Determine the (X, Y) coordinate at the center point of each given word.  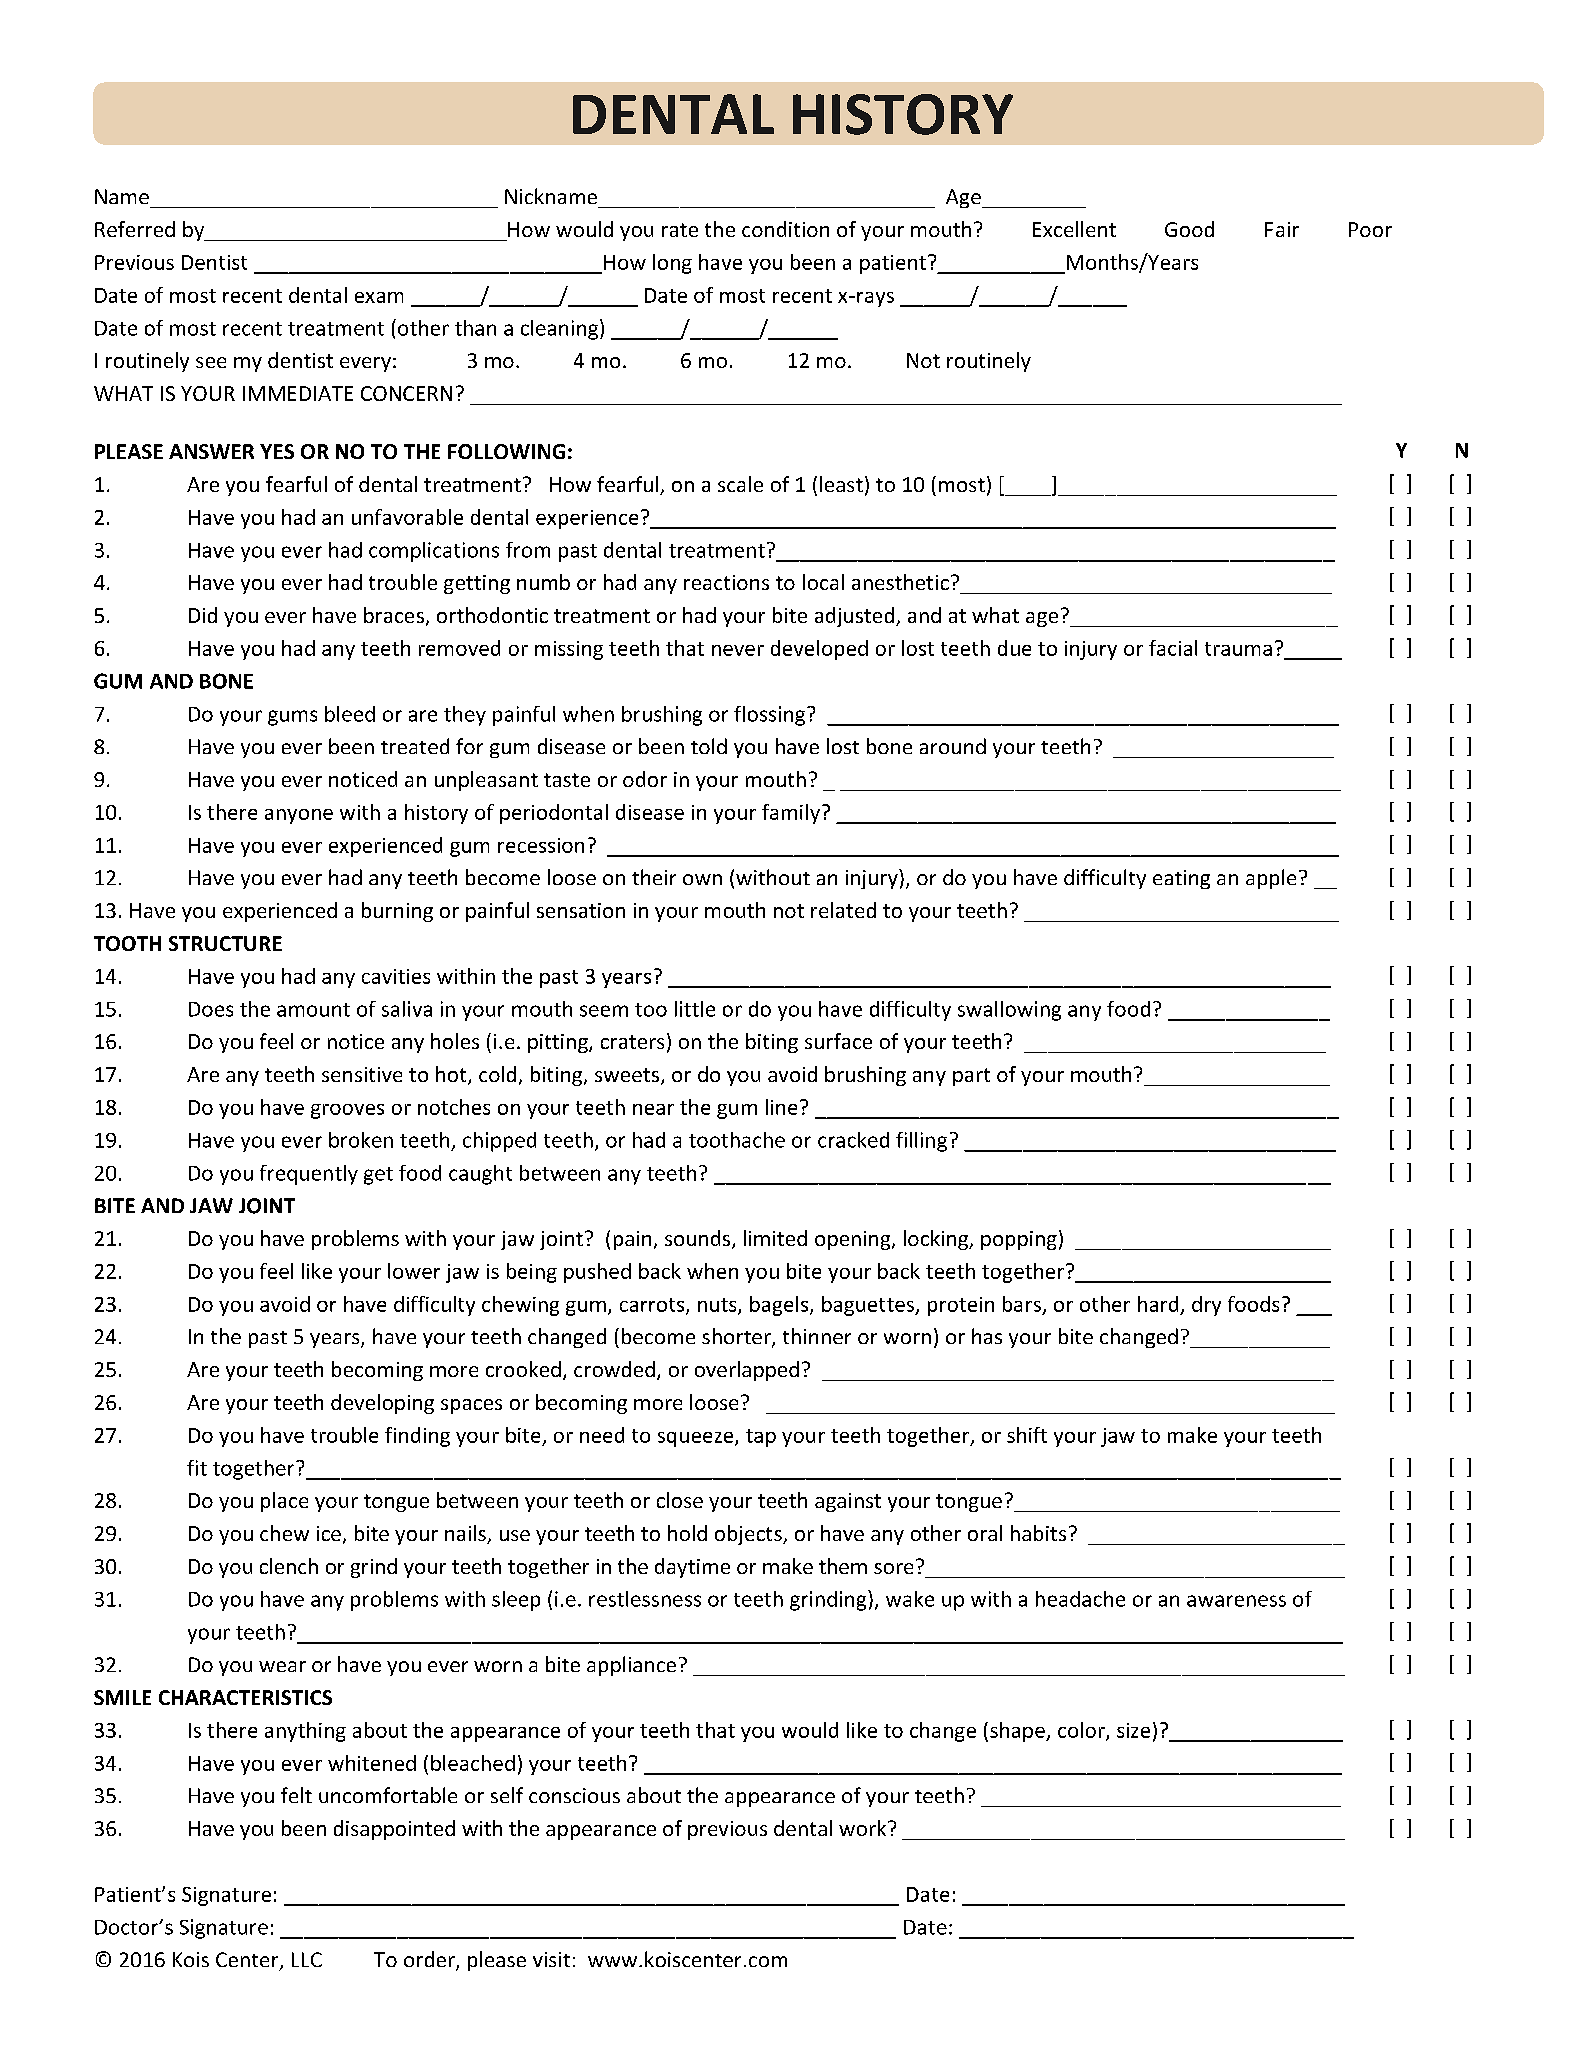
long (672, 264)
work (864, 1828)
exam (379, 297)
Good (1189, 229)
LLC (307, 1959)
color (1082, 1731)
